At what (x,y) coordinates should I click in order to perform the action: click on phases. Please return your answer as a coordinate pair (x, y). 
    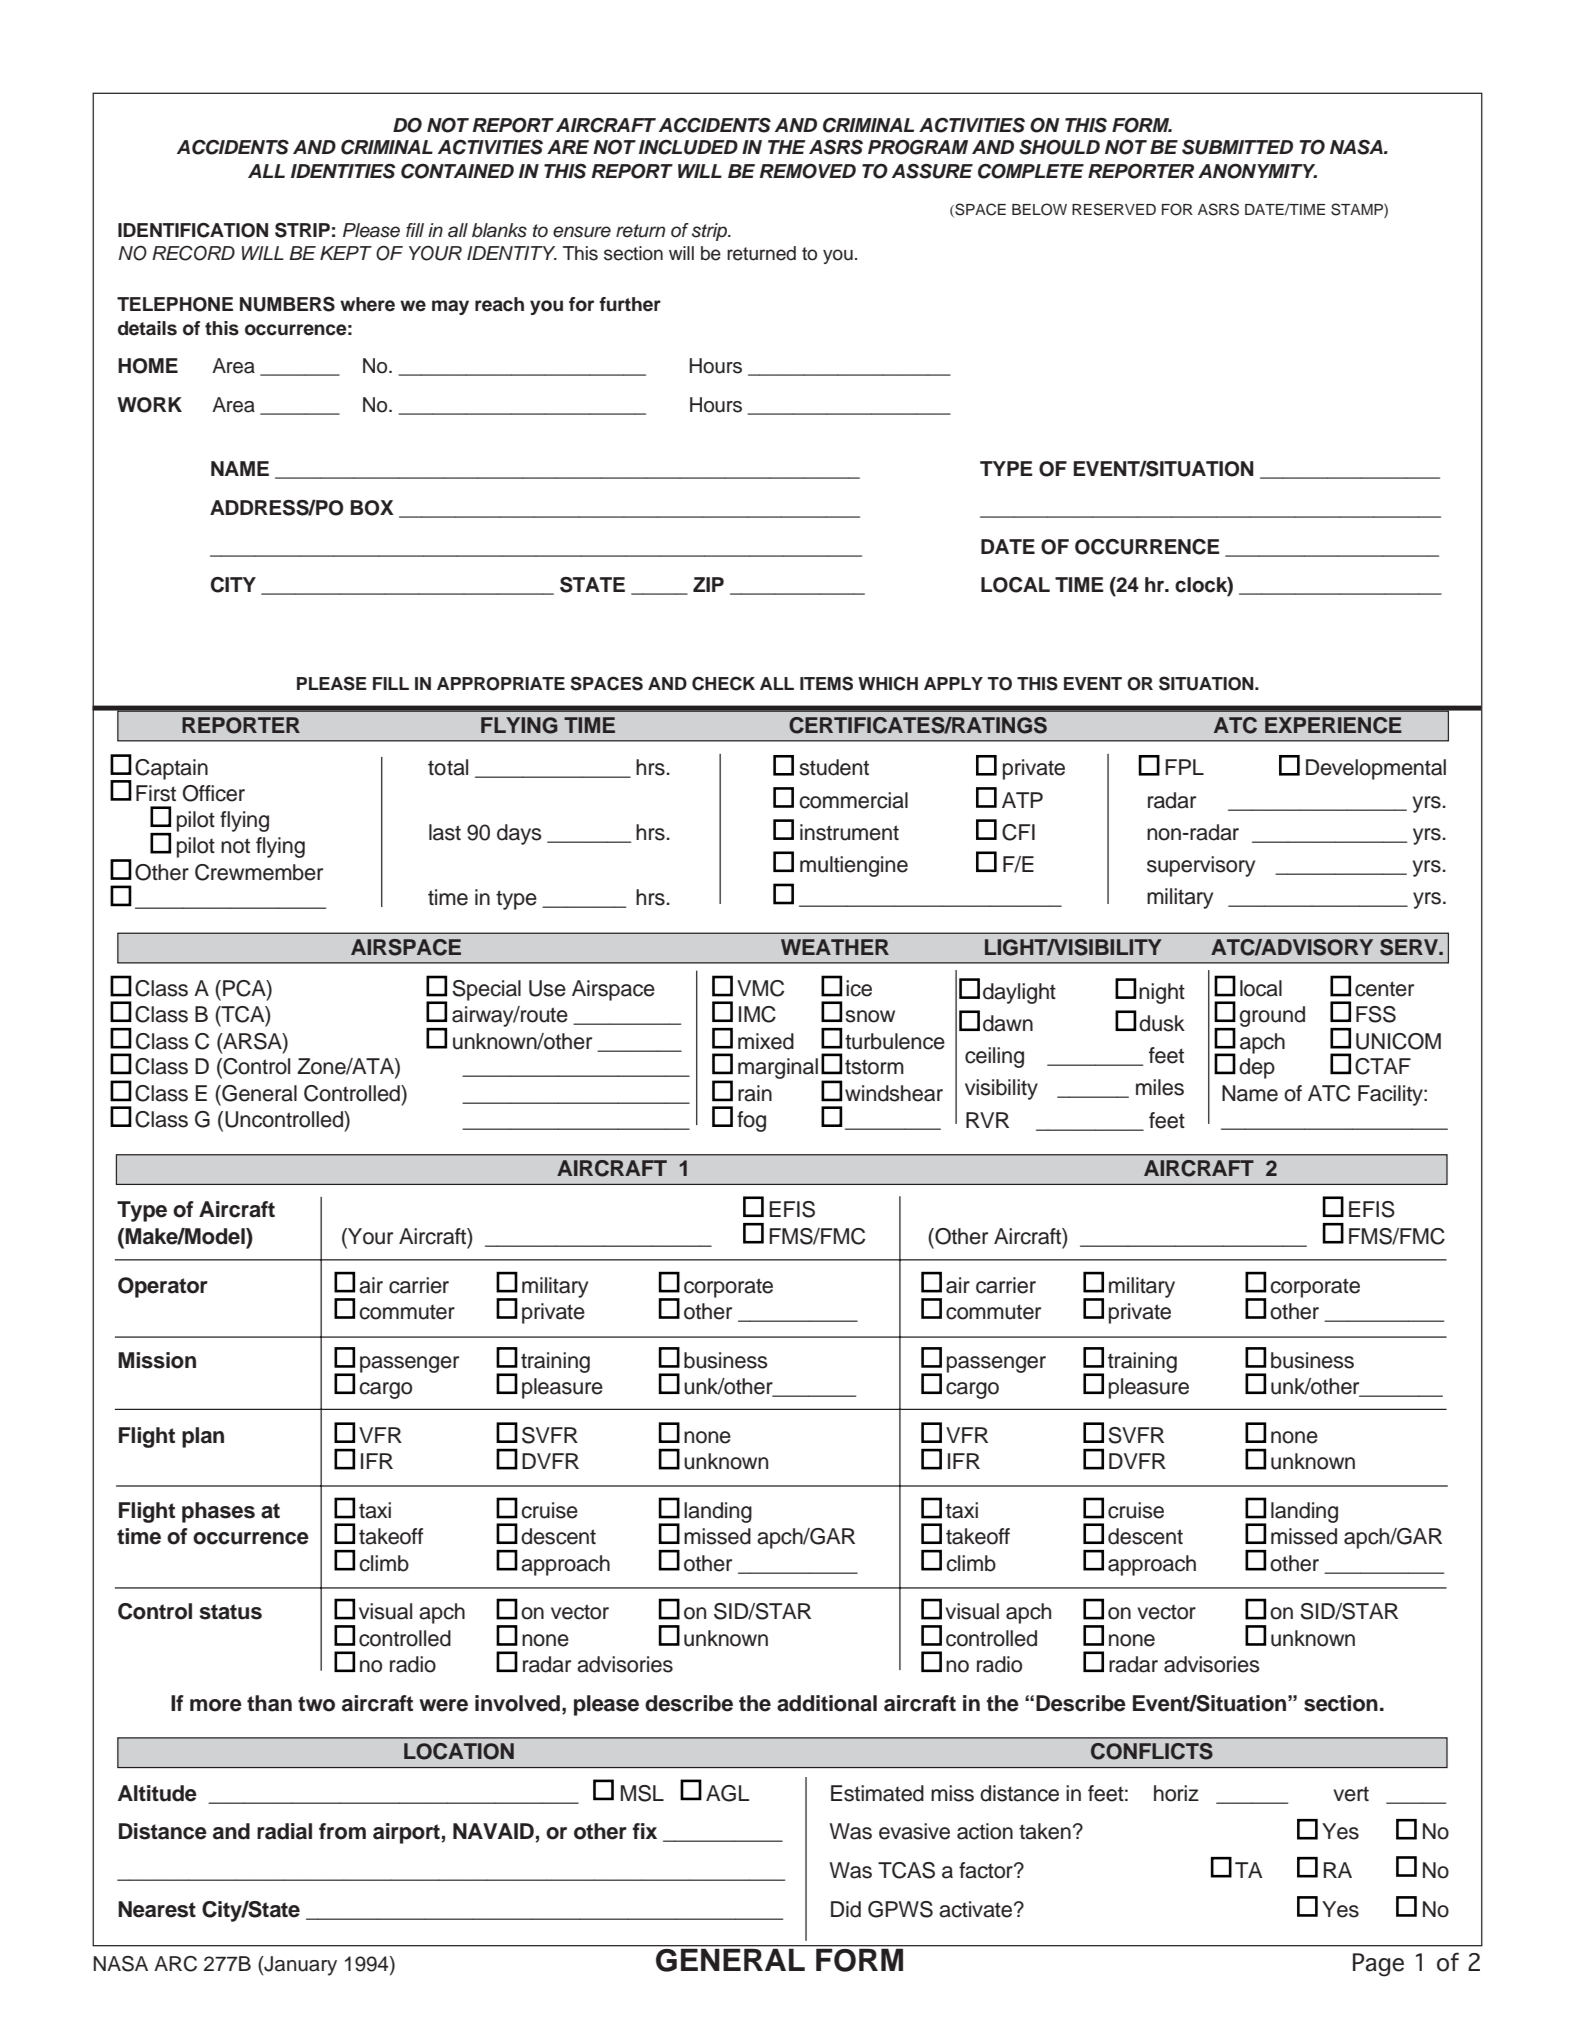
    Looking at the image, I should click on (218, 1512).
